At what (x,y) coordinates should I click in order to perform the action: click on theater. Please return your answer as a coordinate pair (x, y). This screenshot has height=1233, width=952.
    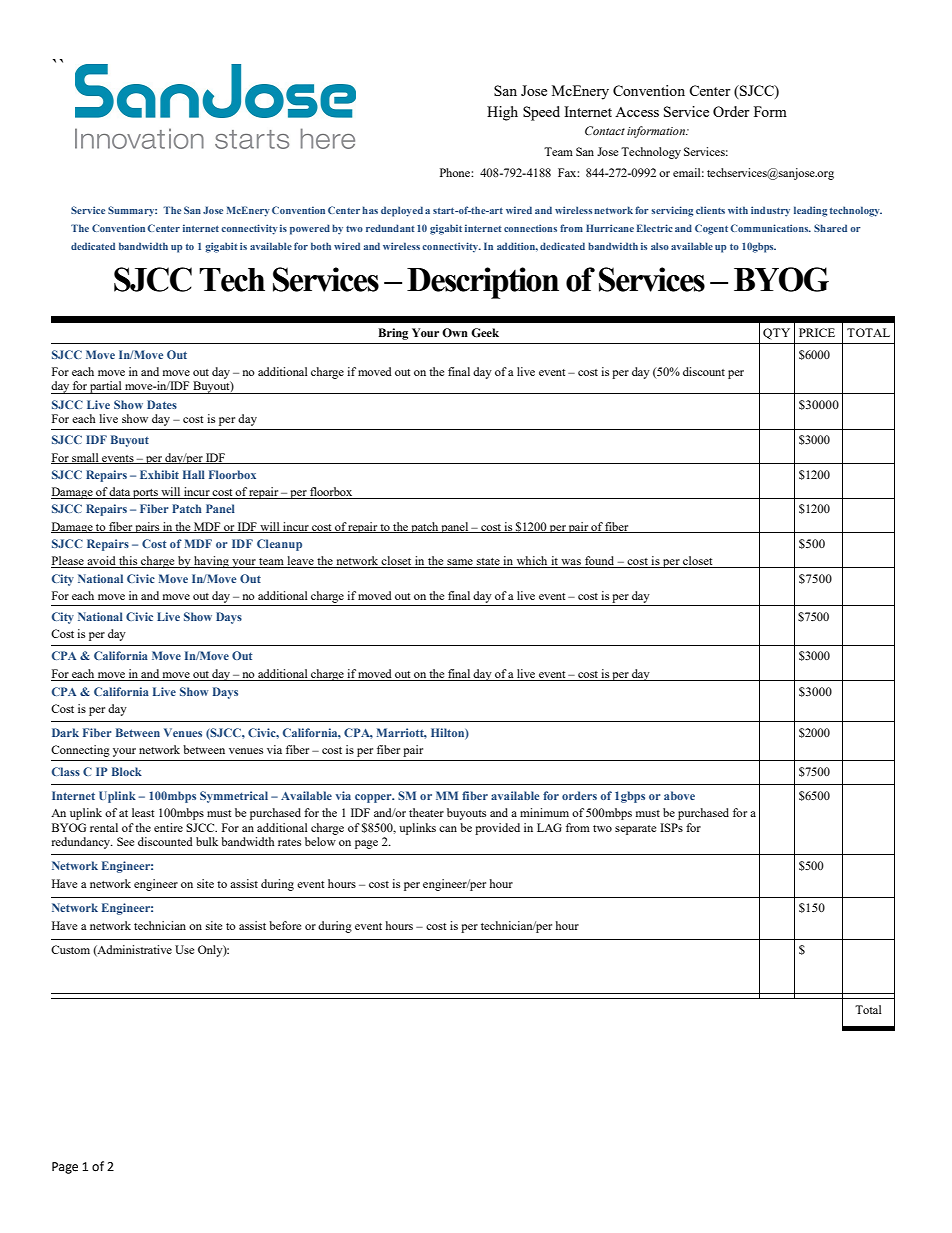
    Looking at the image, I should click on (426, 812).
